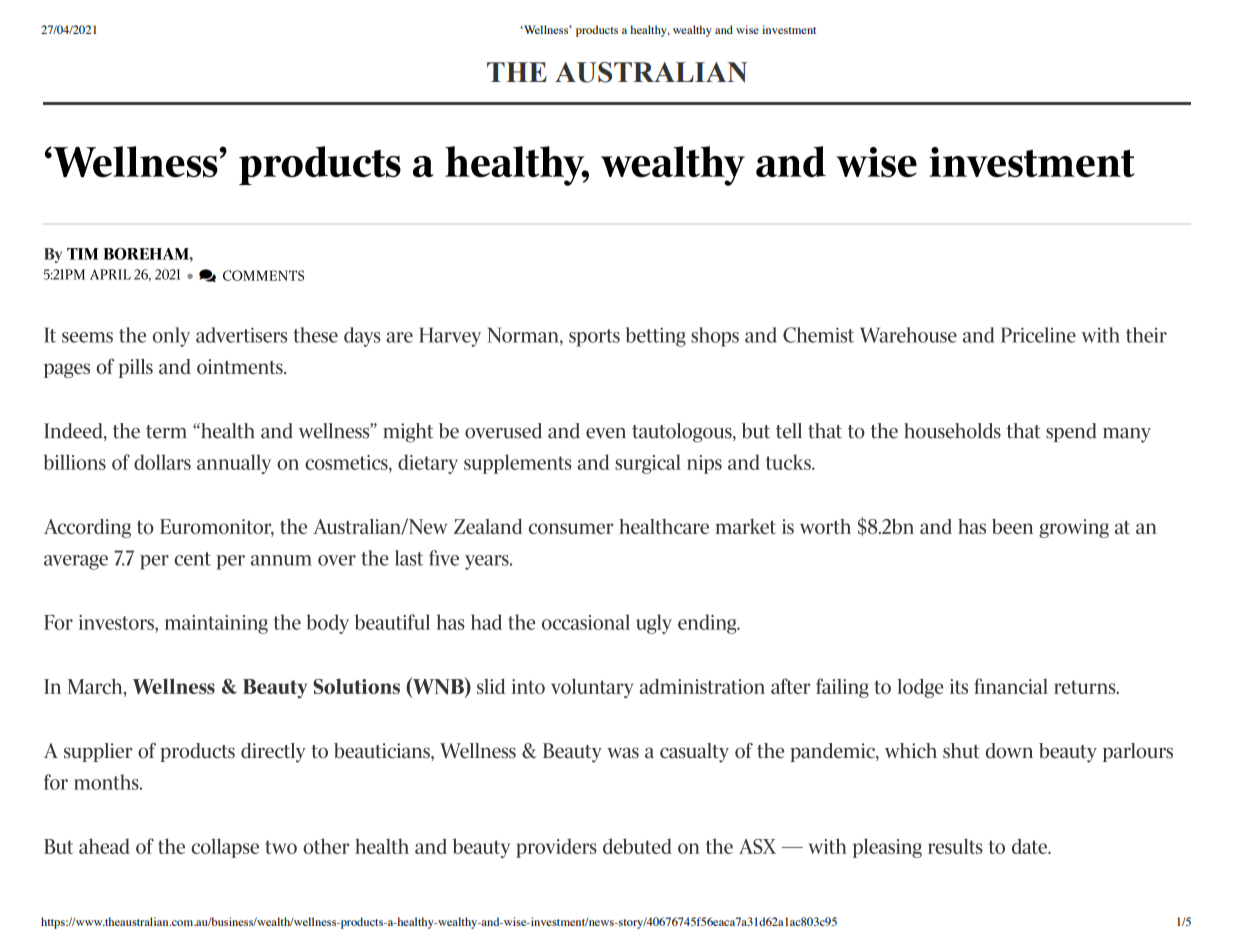 This screenshot has width=1233, height=952. I want to click on cent, so click(192, 559).
